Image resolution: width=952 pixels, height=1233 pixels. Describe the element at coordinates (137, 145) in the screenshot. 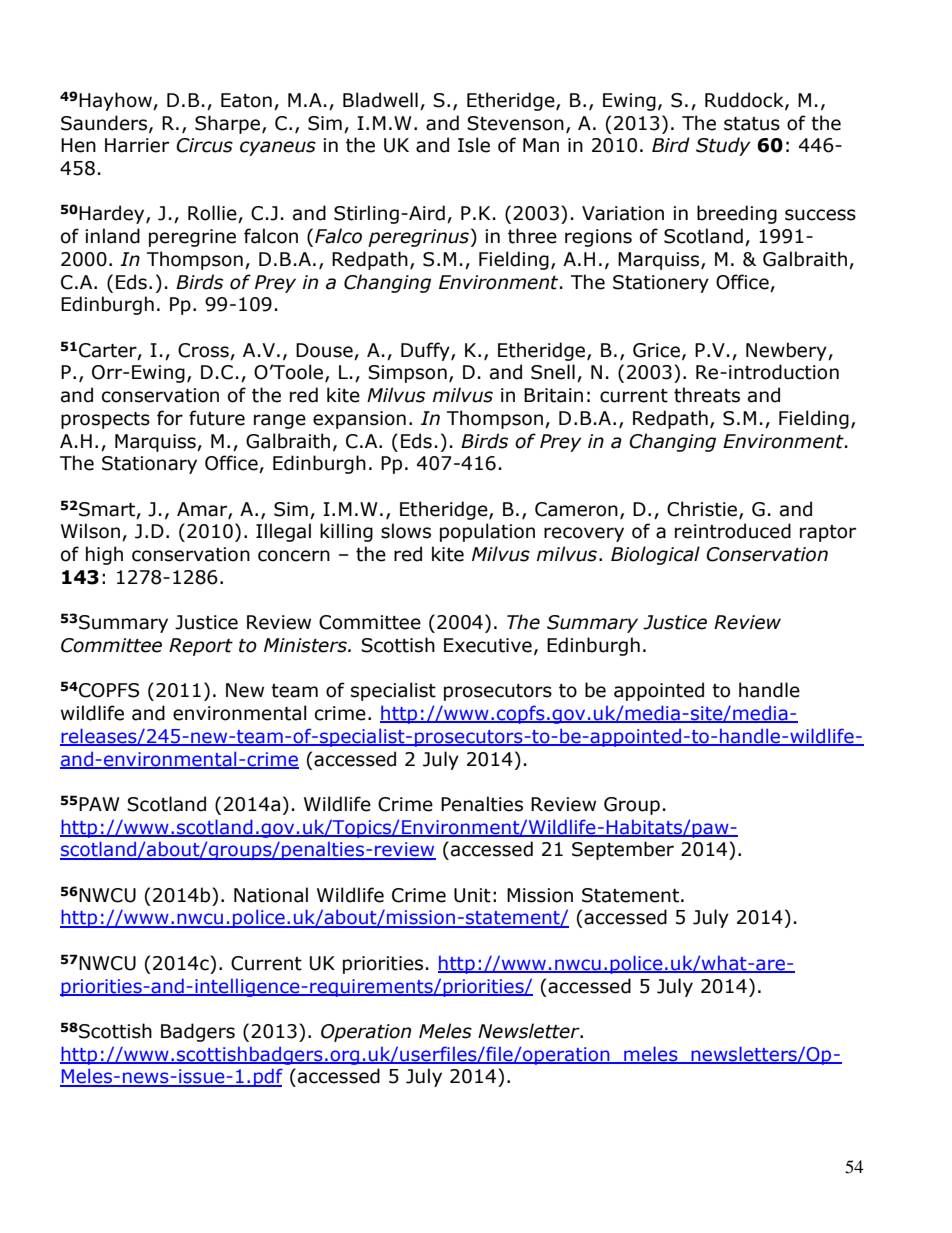

I see `Harrier` at that location.
